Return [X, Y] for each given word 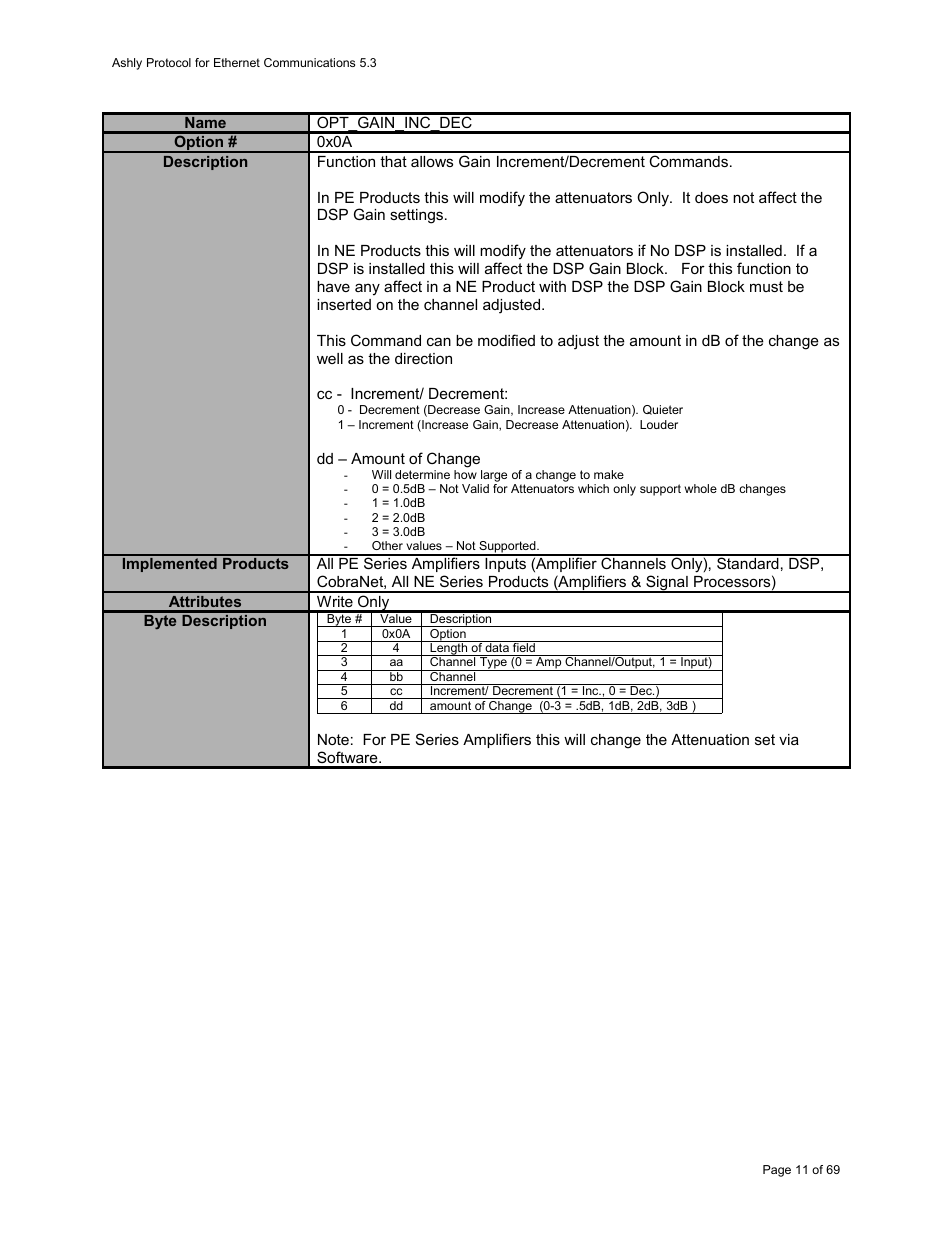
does [711, 197]
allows [432, 161]
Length [449, 649]
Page [777, 1171]
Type [493, 664]
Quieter [663, 410]
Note [333, 739]
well [330, 358]
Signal [667, 584]
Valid [475, 488]
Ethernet [237, 62]
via [789, 739]
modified [506, 340]
